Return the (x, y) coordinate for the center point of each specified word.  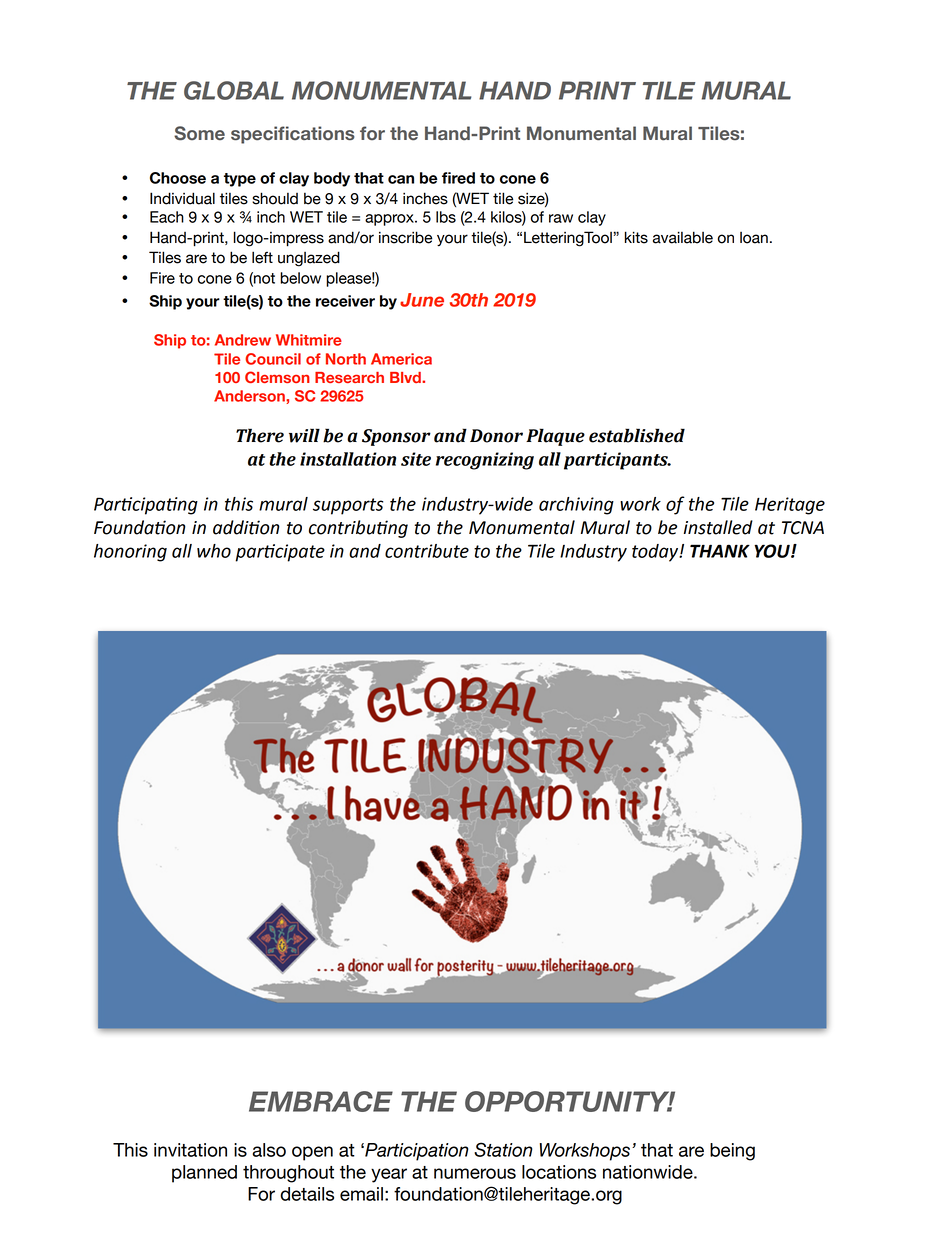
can (401, 179)
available (683, 237)
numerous (475, 1173)
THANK (720, 551)
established (637, 435)
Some (199, 133)
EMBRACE (321, 1101)
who (214, 551)
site (416, 459)
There (260, 435)
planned (204, 1174)
